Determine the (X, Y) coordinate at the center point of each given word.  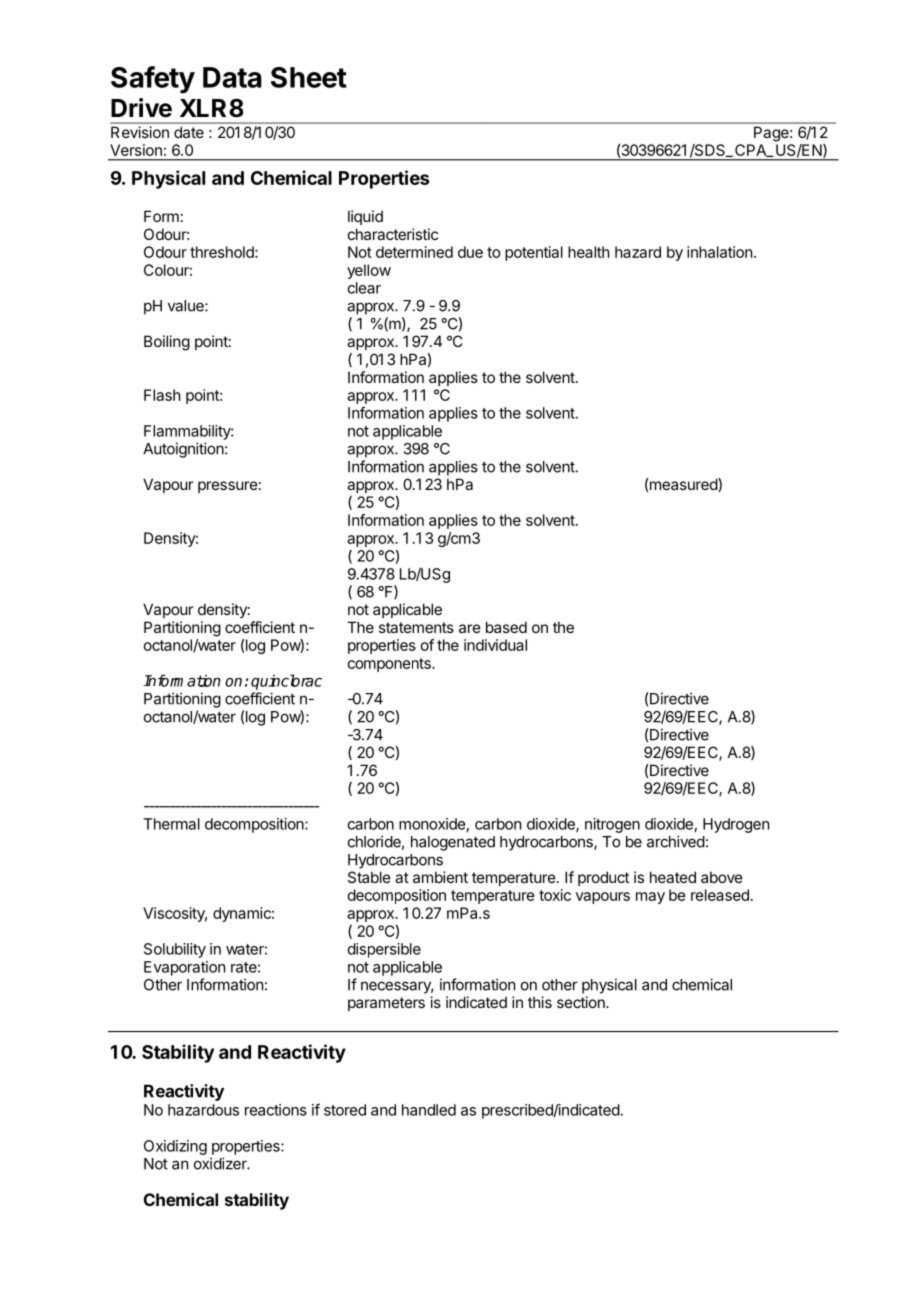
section (582, 1002)
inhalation (719, 252)
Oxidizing (175, 1147)
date (189, 132)
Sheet (309, 77)
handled (429, 1110)
